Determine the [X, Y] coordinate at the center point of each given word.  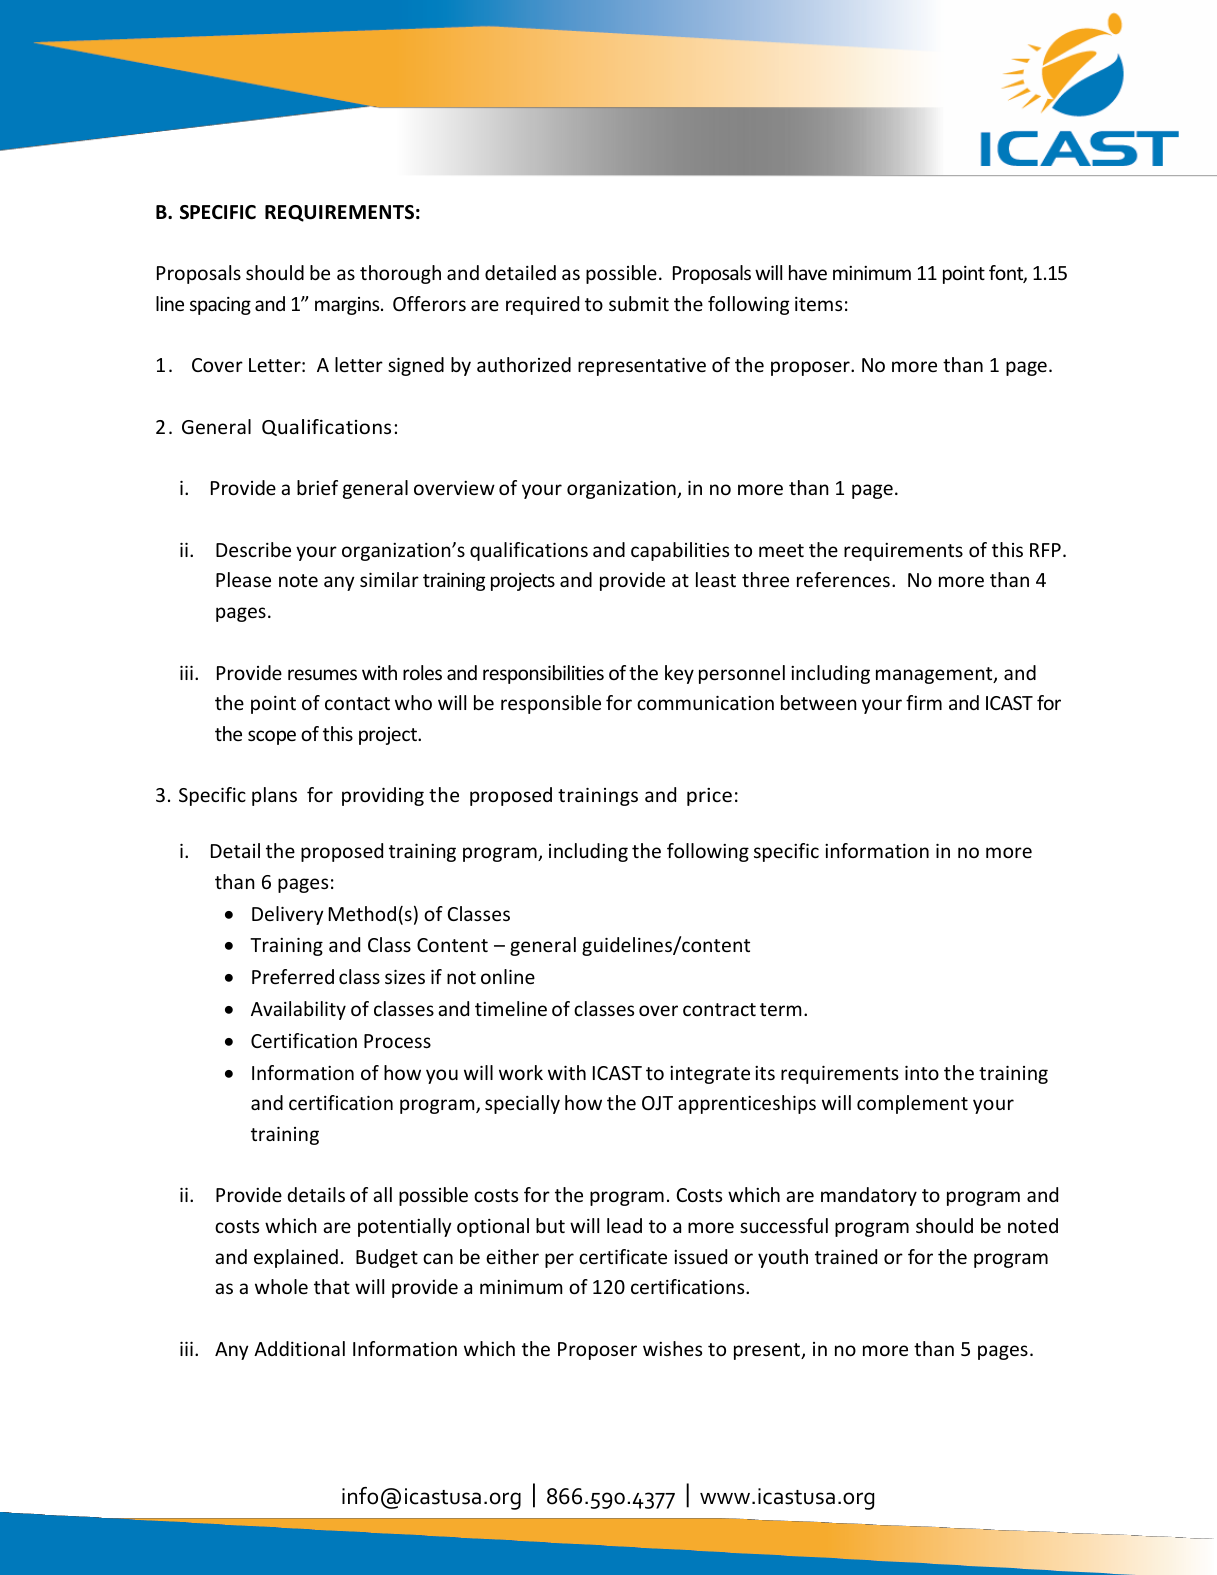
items [818, 304]
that [332, 1286]
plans [274, 796]
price [709, 797]
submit [639, 303]
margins [348, 306]
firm [924, 702]
